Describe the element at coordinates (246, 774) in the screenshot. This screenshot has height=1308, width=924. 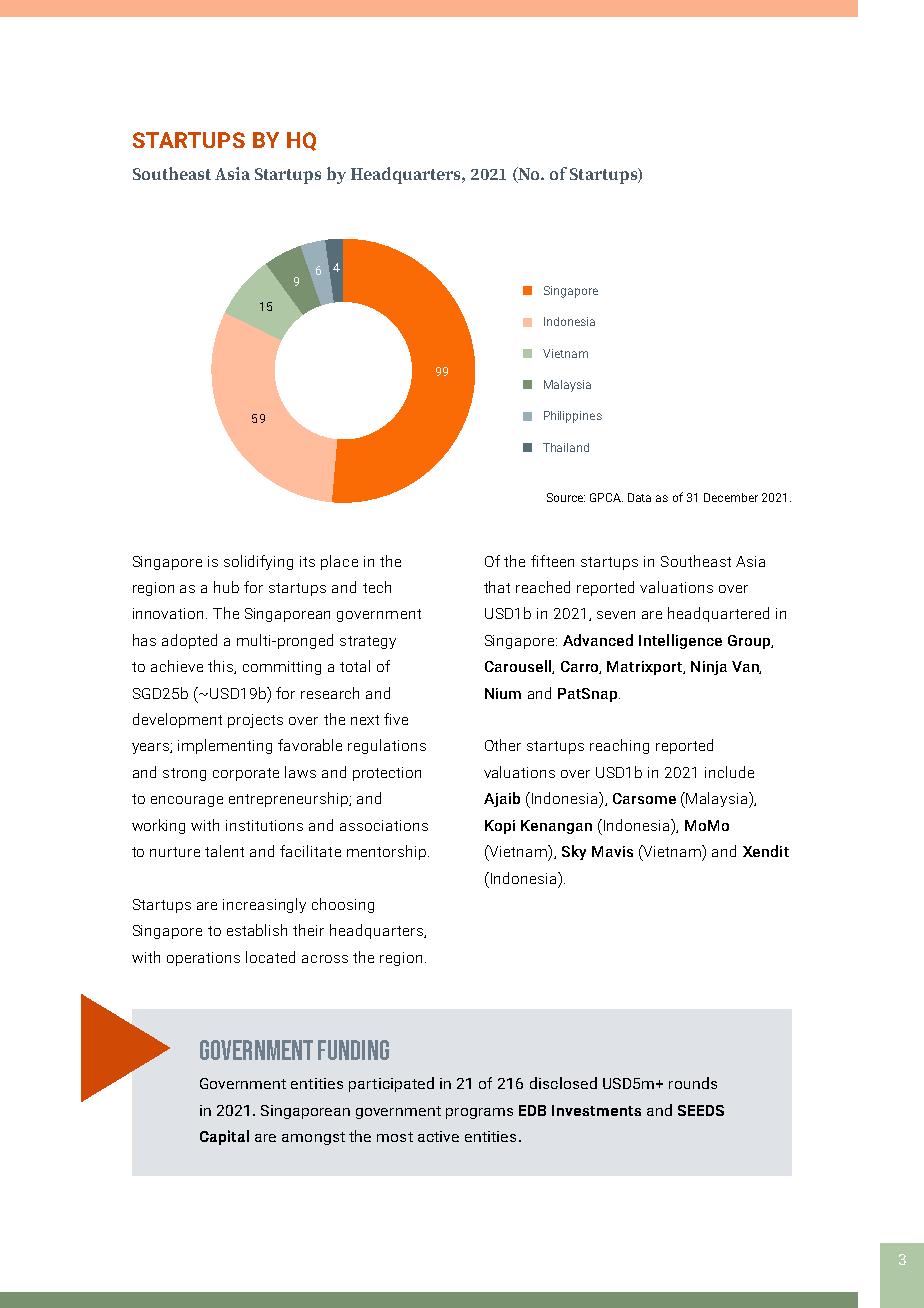
I see `corporate` at that location.
